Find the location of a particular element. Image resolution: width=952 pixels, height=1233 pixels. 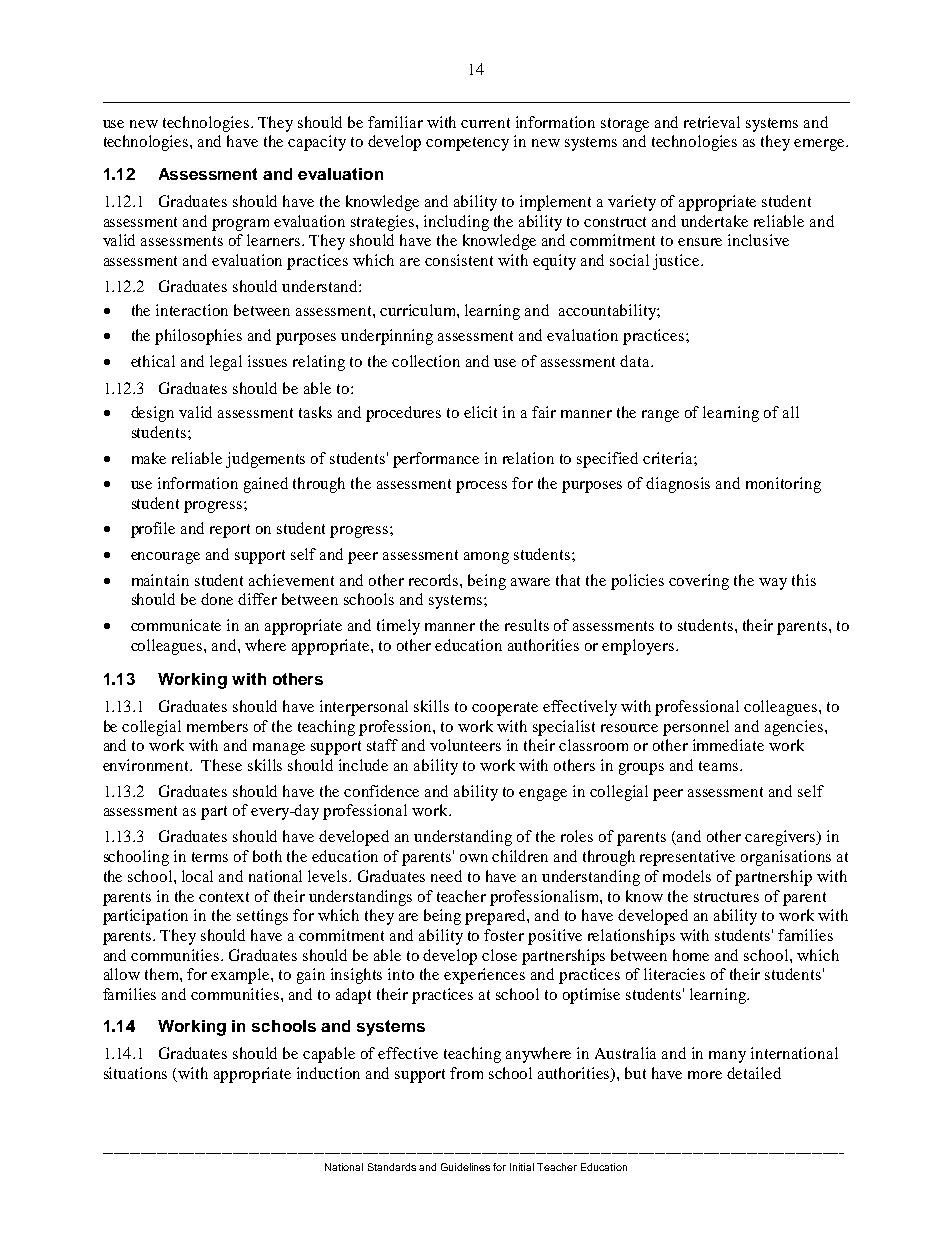

situations is located at coordinates (135, 1073).
